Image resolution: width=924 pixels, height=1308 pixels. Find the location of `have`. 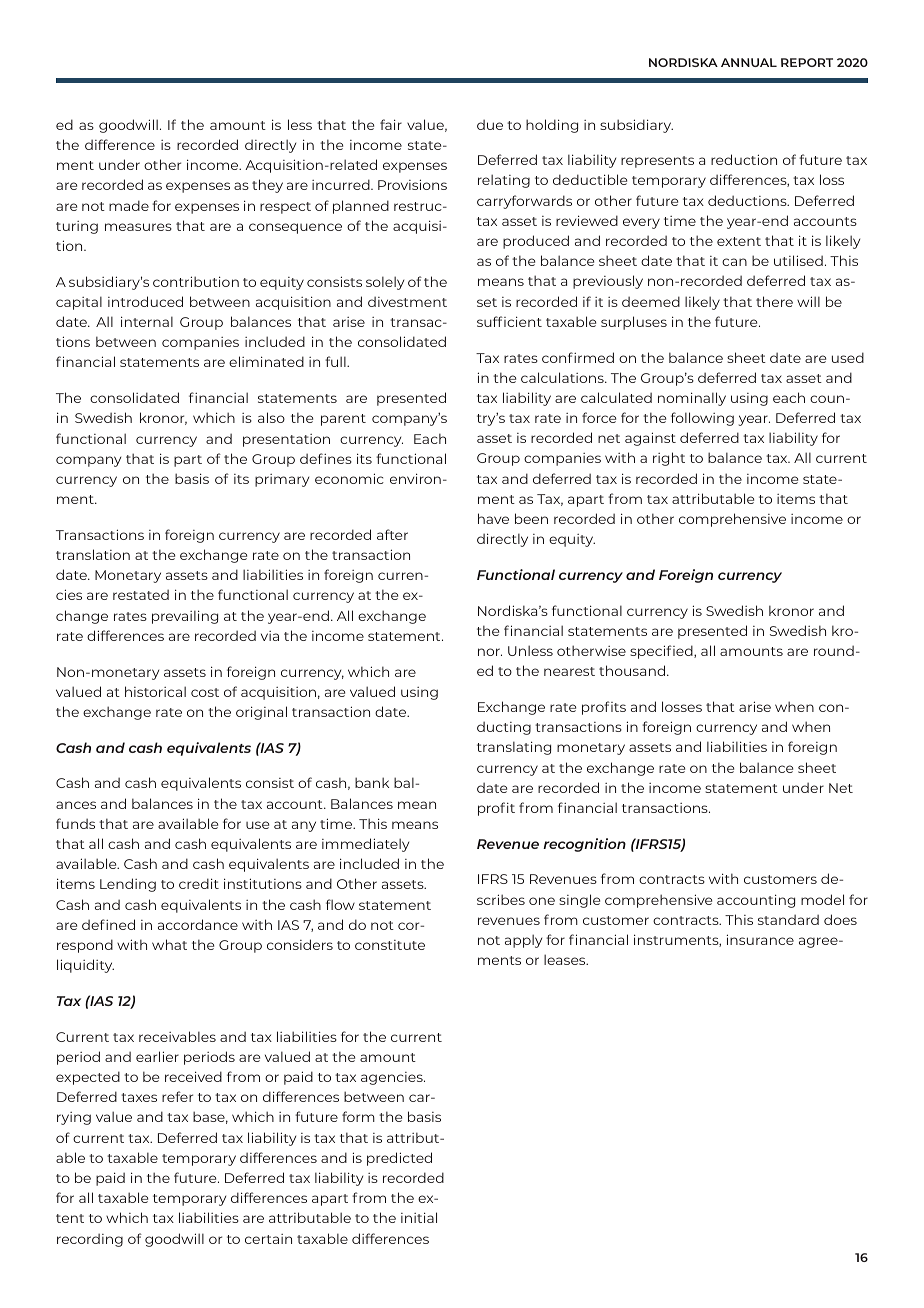

have is located at coordinates (493, 518).
